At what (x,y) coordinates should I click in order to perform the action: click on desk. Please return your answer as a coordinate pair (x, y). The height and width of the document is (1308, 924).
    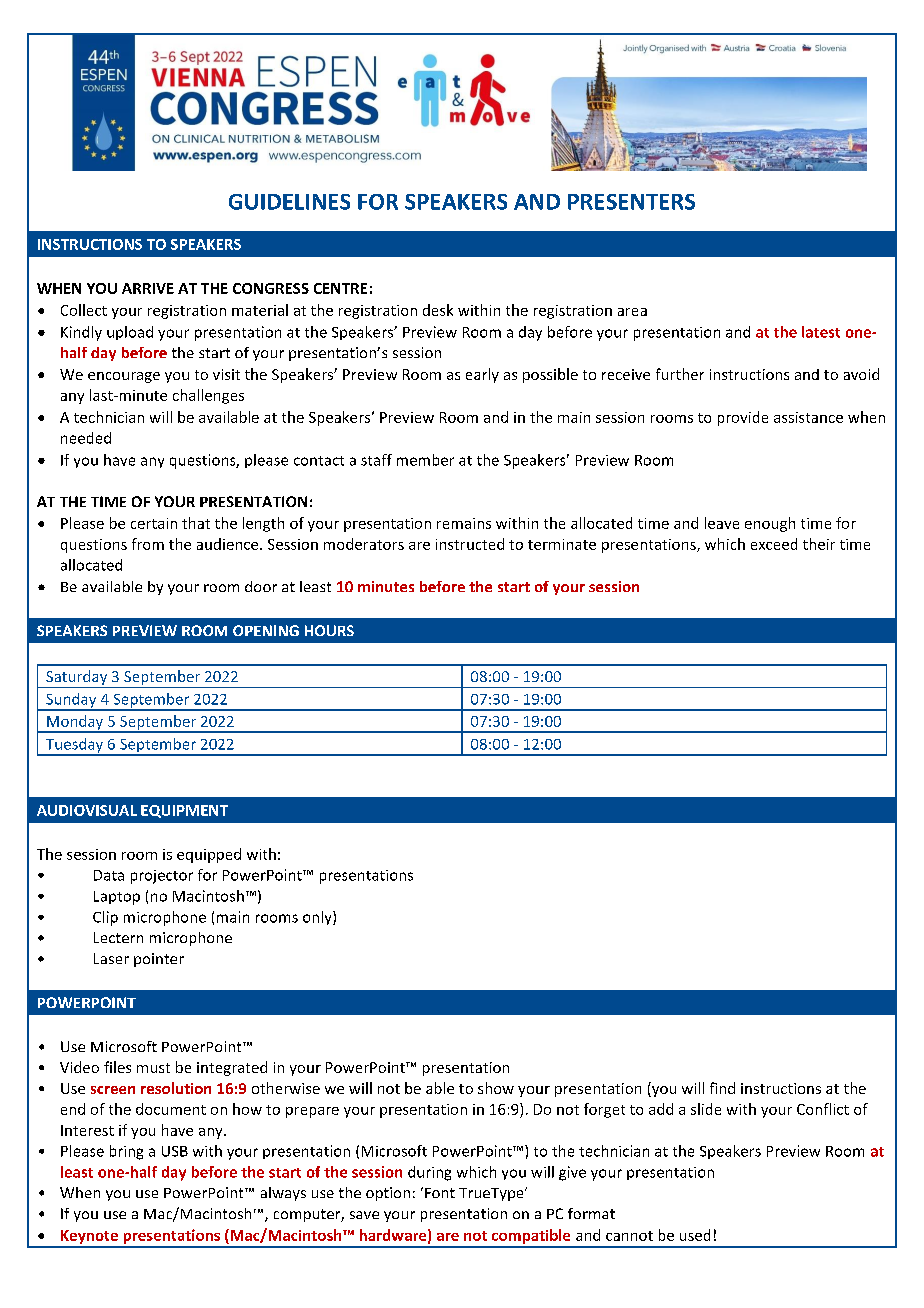
    Looking at the image, I should click on (438, 310).
